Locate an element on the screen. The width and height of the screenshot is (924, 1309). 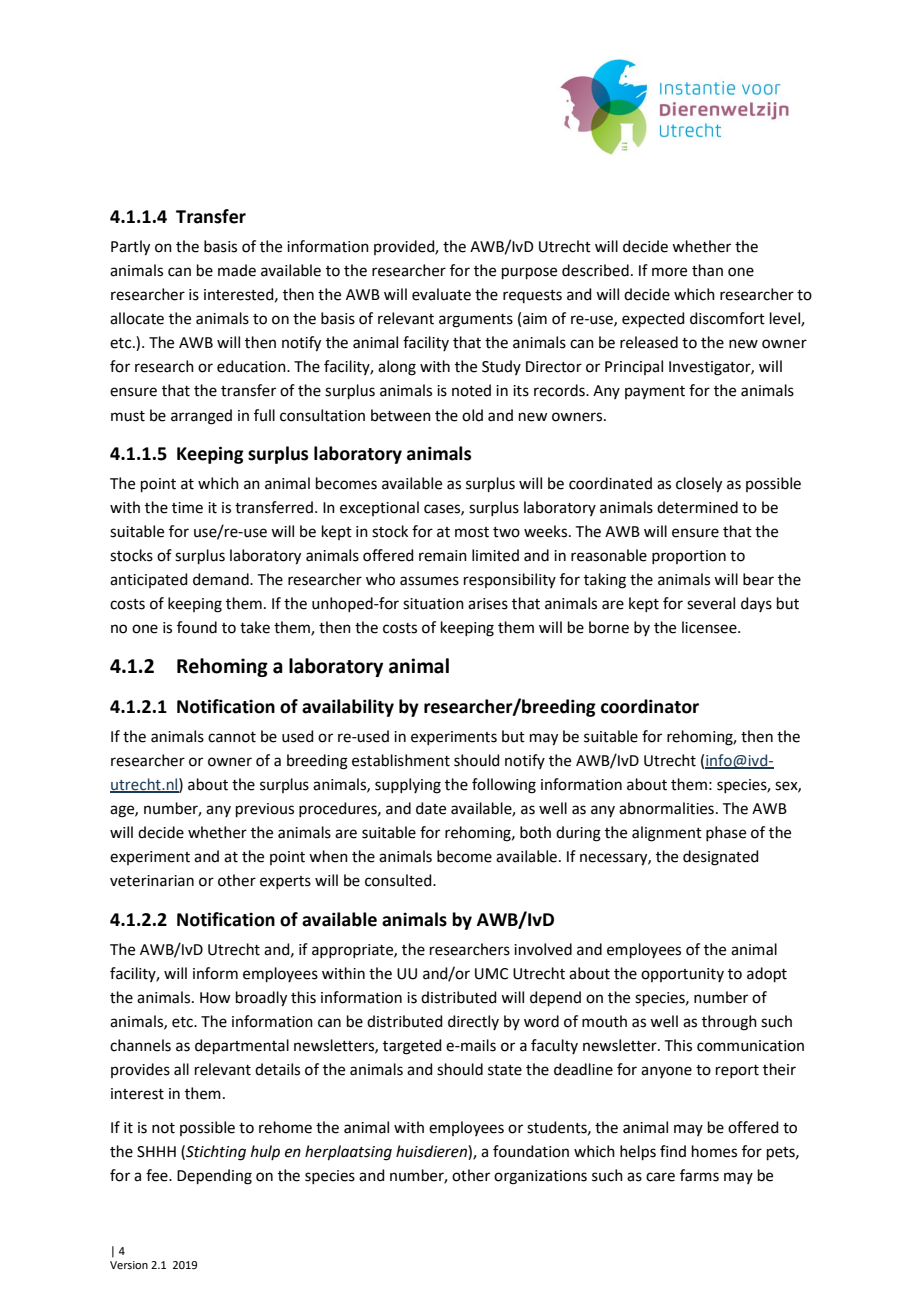
directly is located at coordinates (473, 1022).
